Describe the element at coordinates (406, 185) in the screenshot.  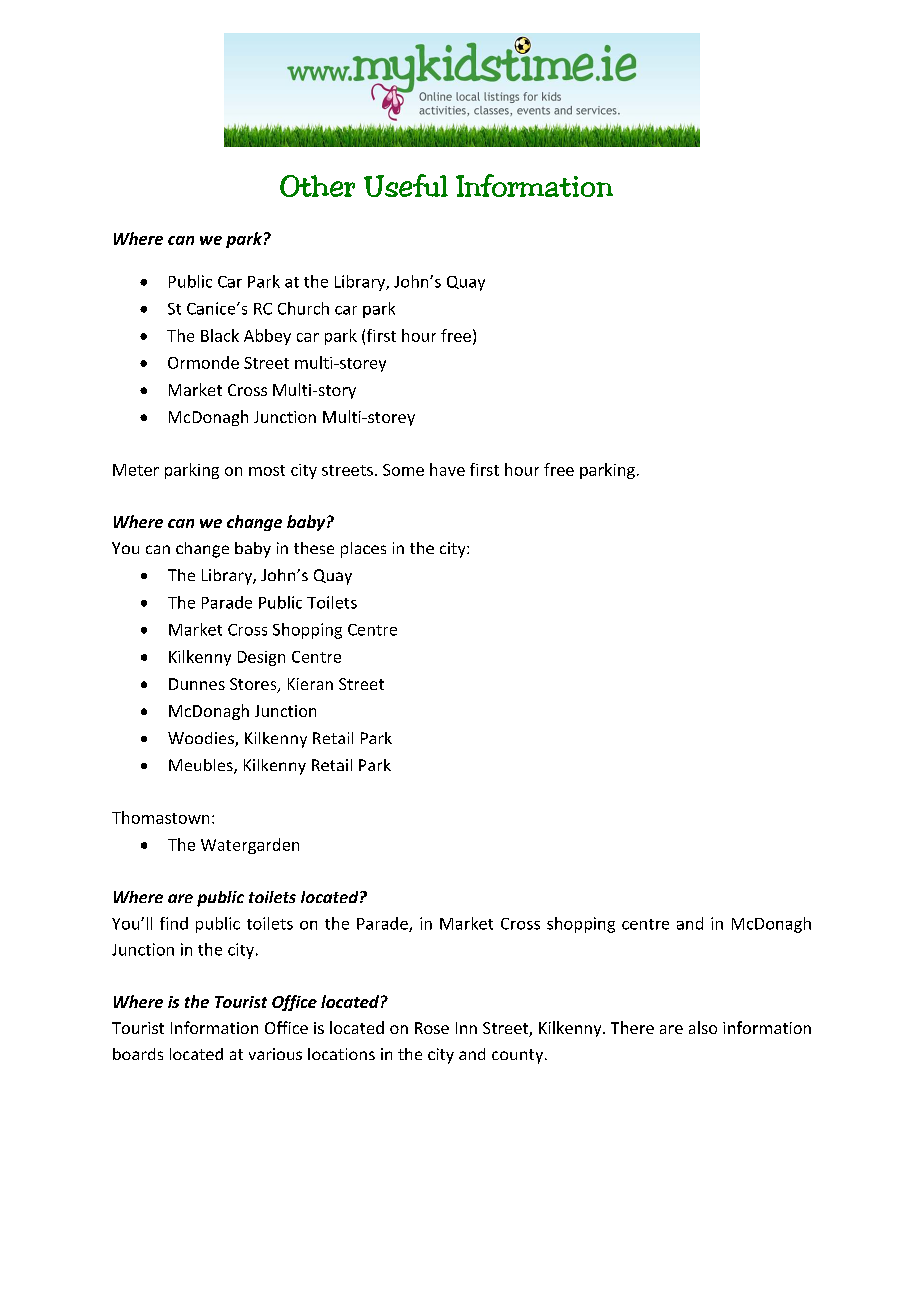
I see `Useful` at that location.
